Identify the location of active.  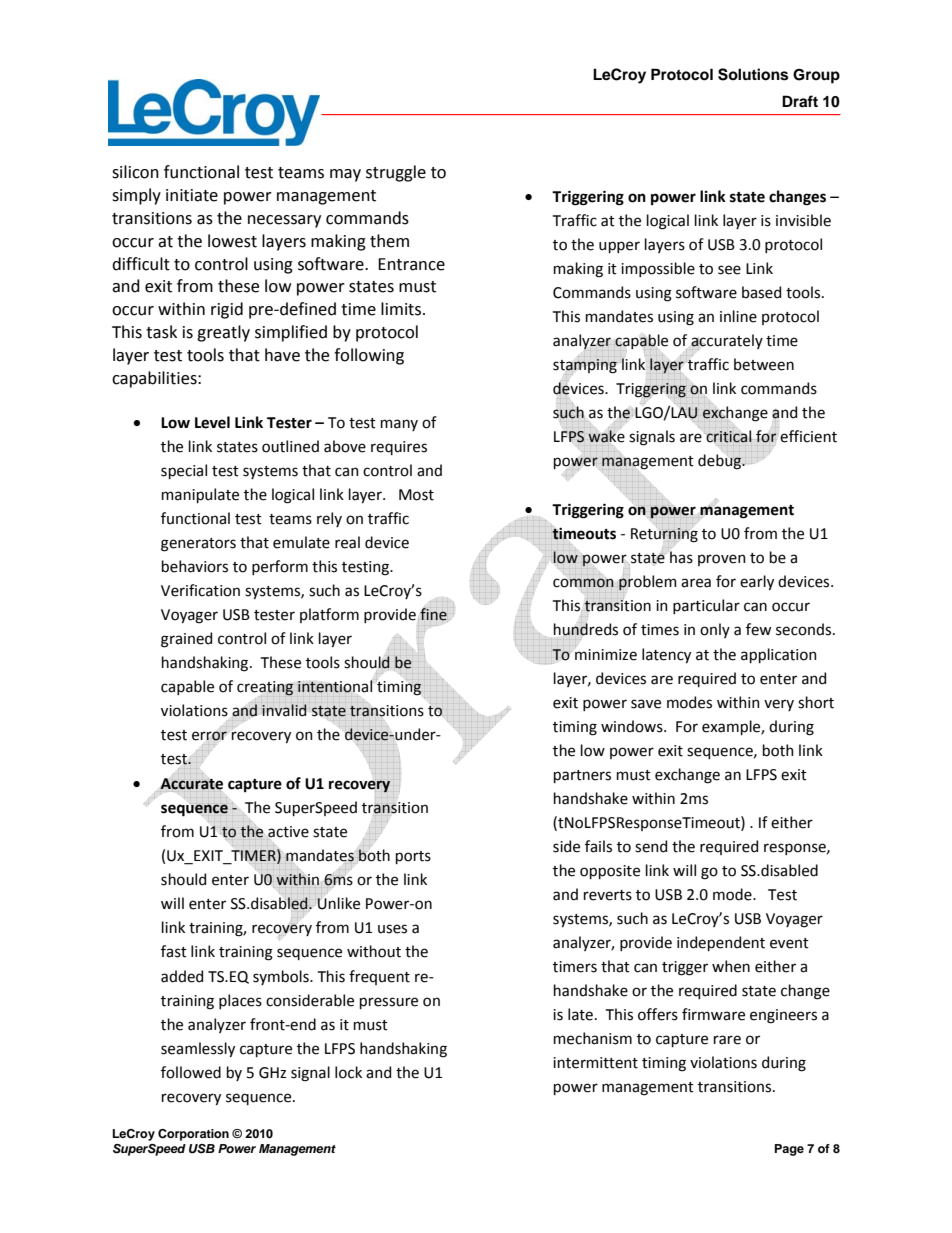
(288, 833).
